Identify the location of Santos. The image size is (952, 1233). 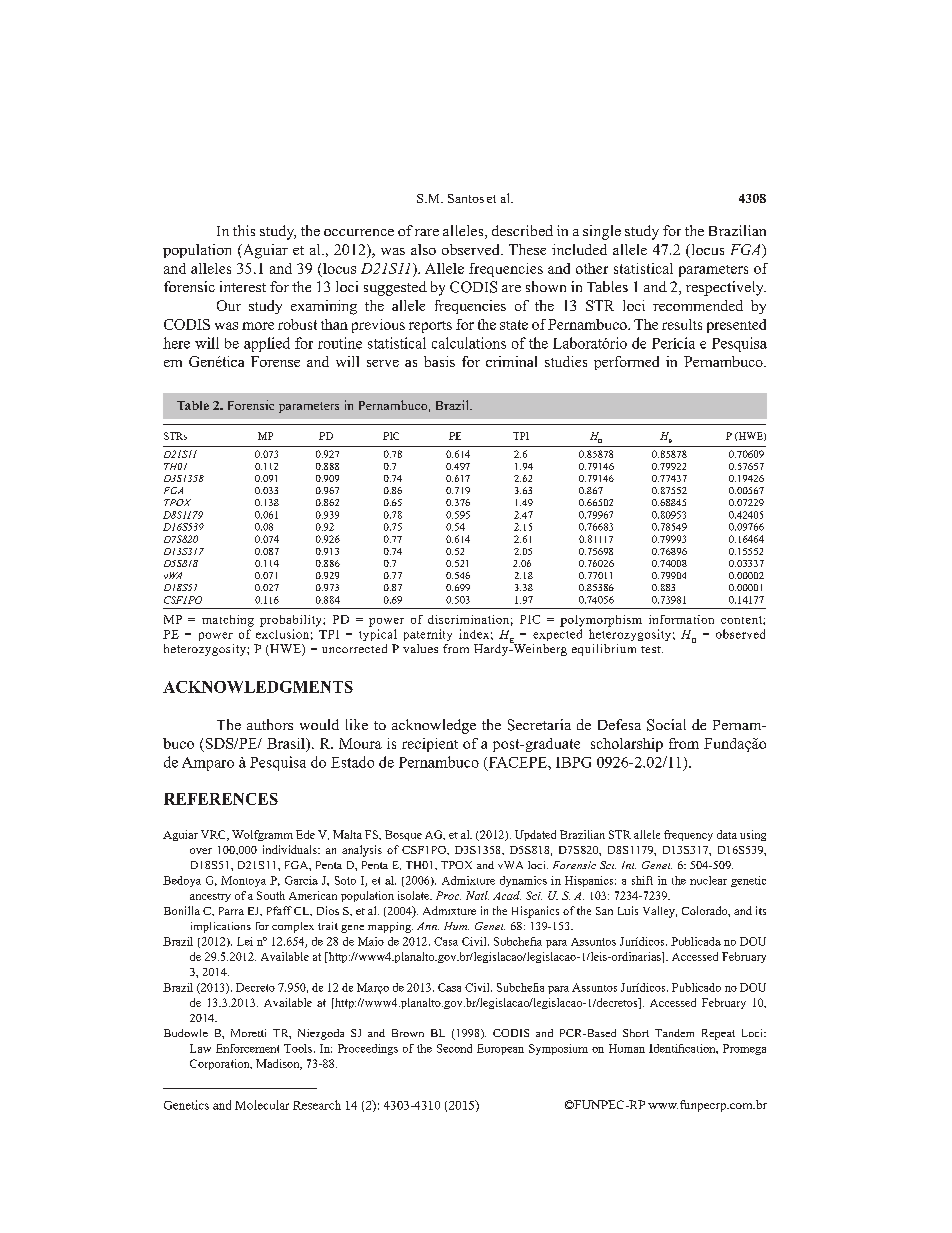
(466, 198).
